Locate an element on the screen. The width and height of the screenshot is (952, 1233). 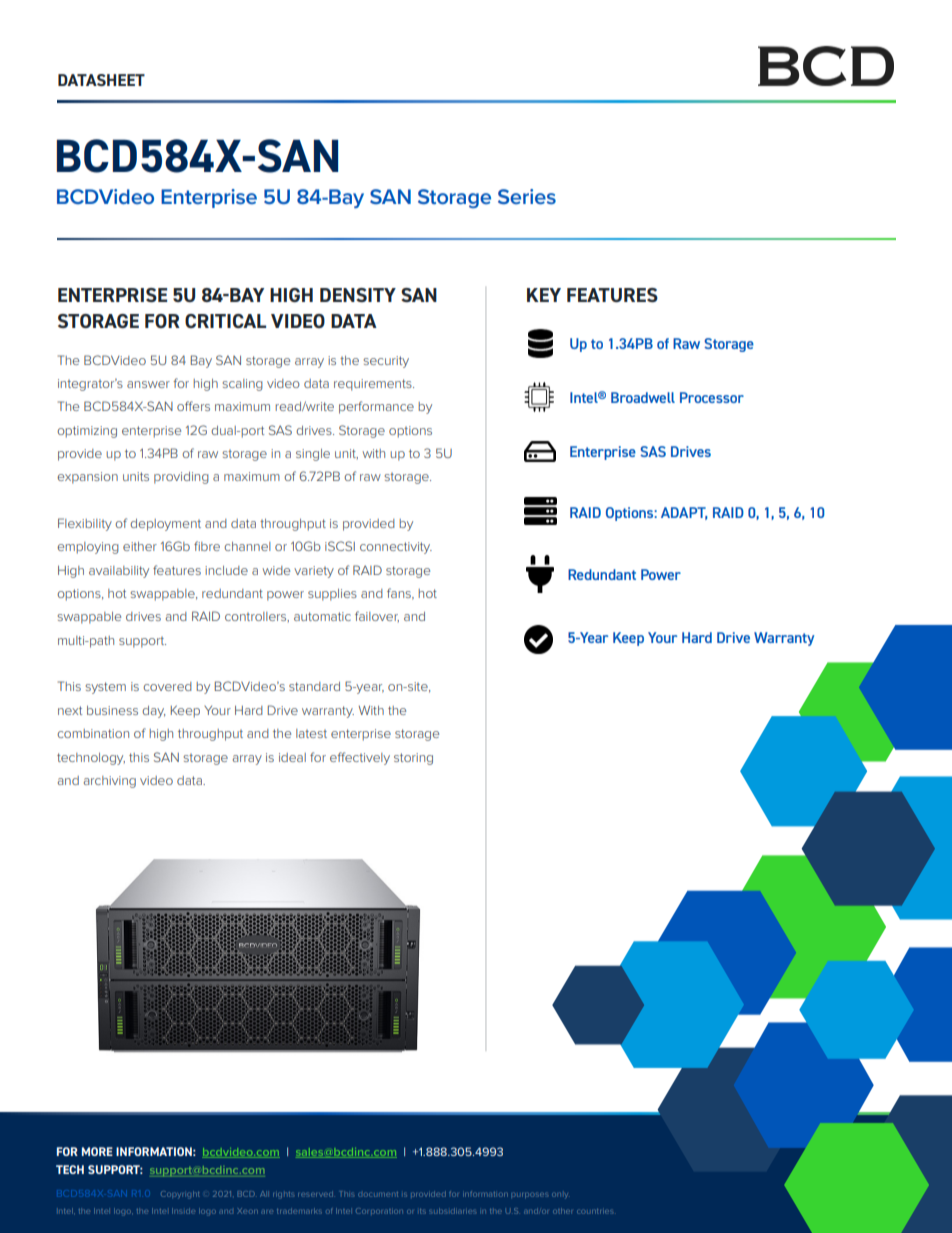
CRITICAL is located at coordinates (225, 321).
